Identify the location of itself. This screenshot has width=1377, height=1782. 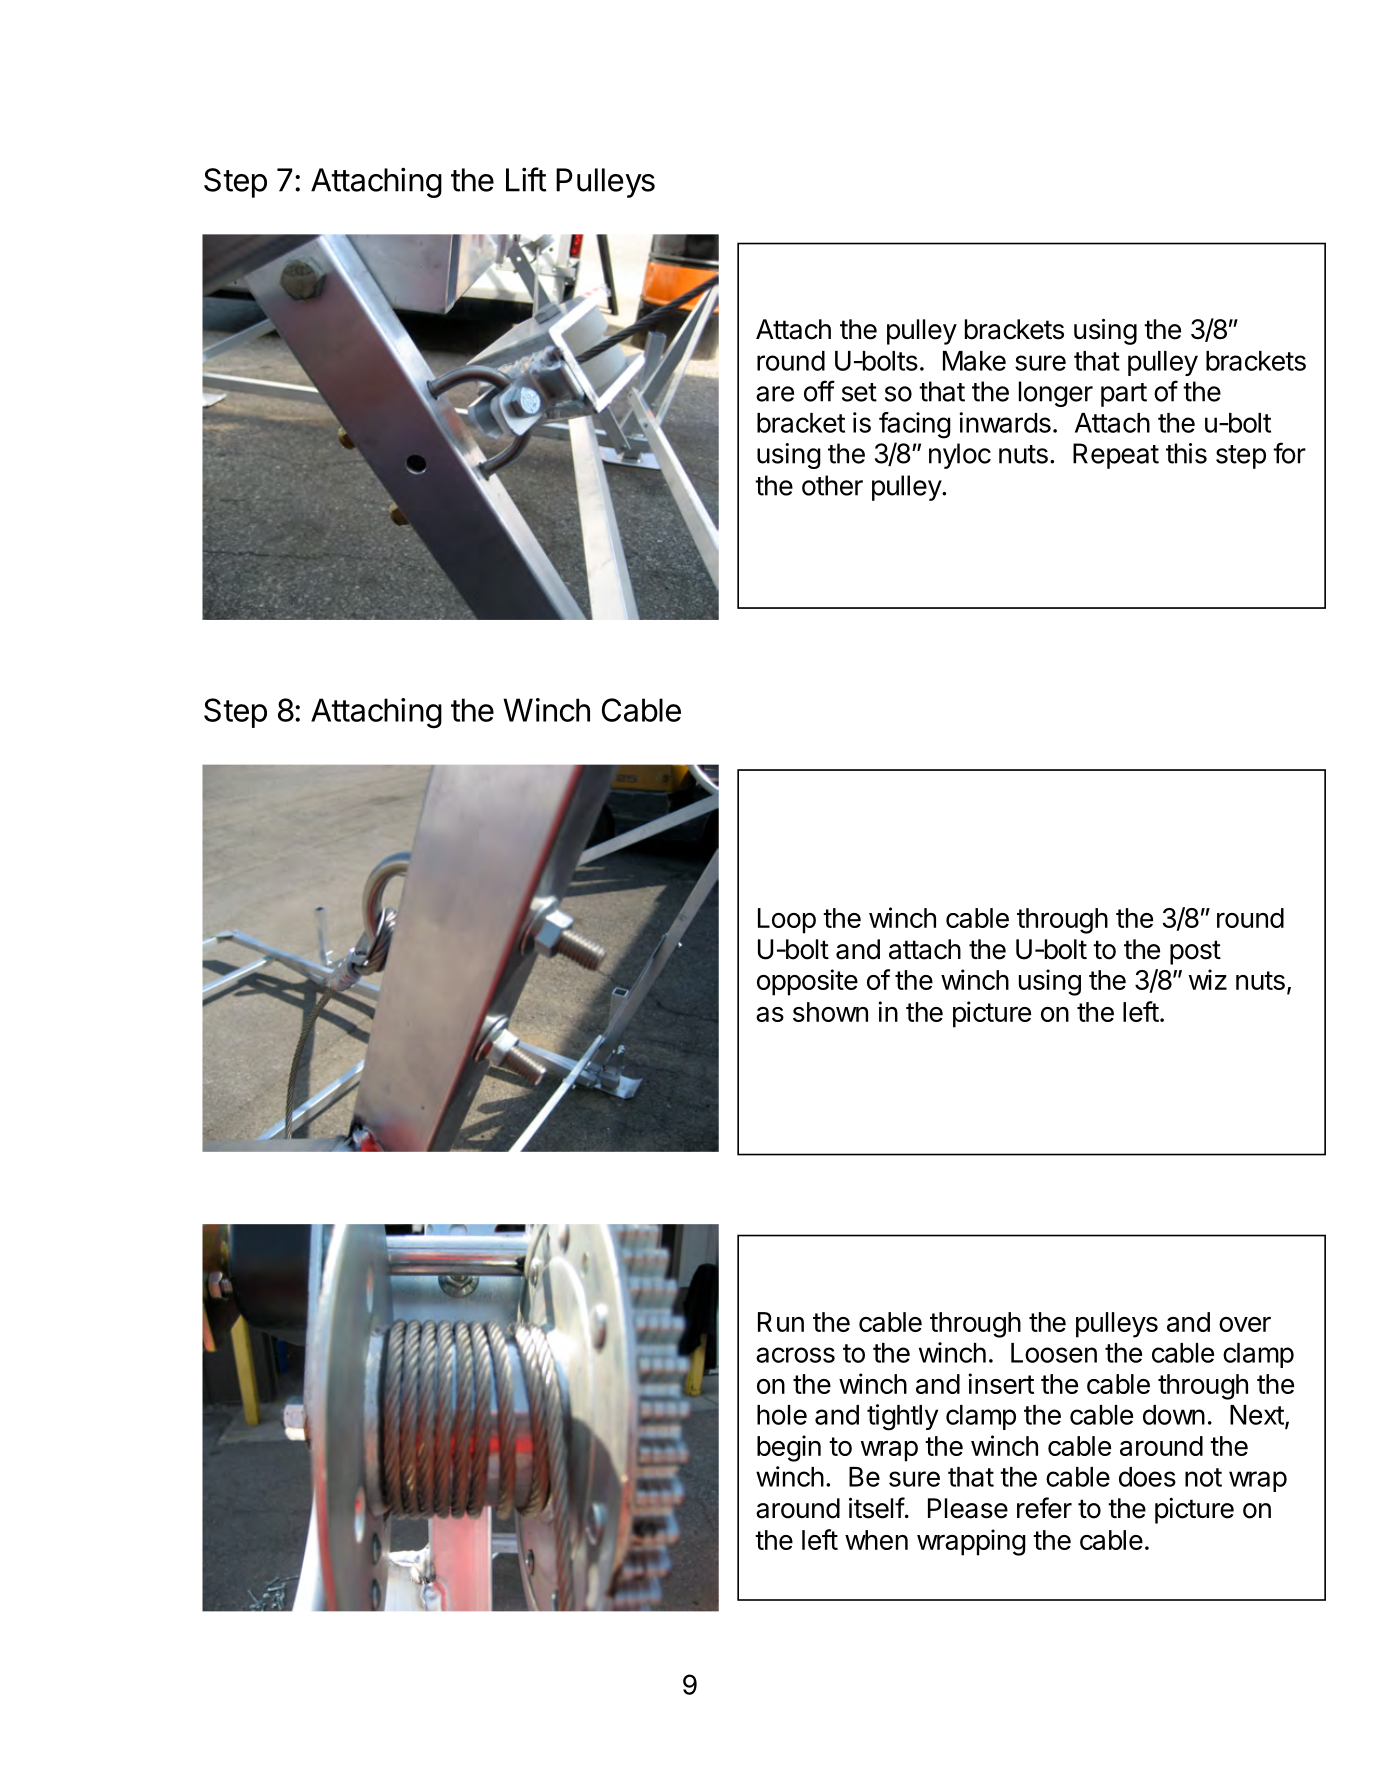
(877, 1508).
